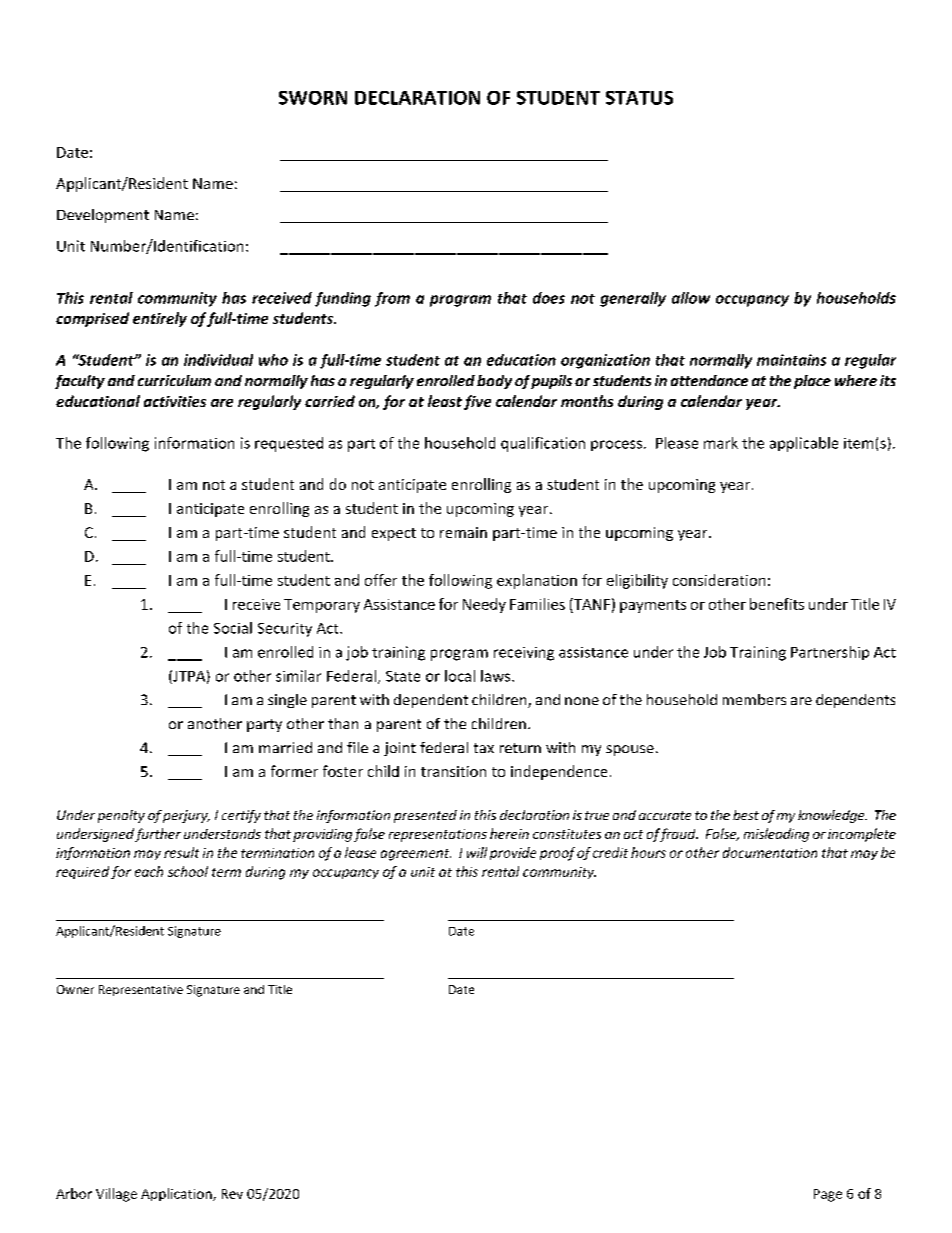 Image resolution: width=952 pixels, height=1233 pixels. I want to click on documentation, so click(770, 852).
